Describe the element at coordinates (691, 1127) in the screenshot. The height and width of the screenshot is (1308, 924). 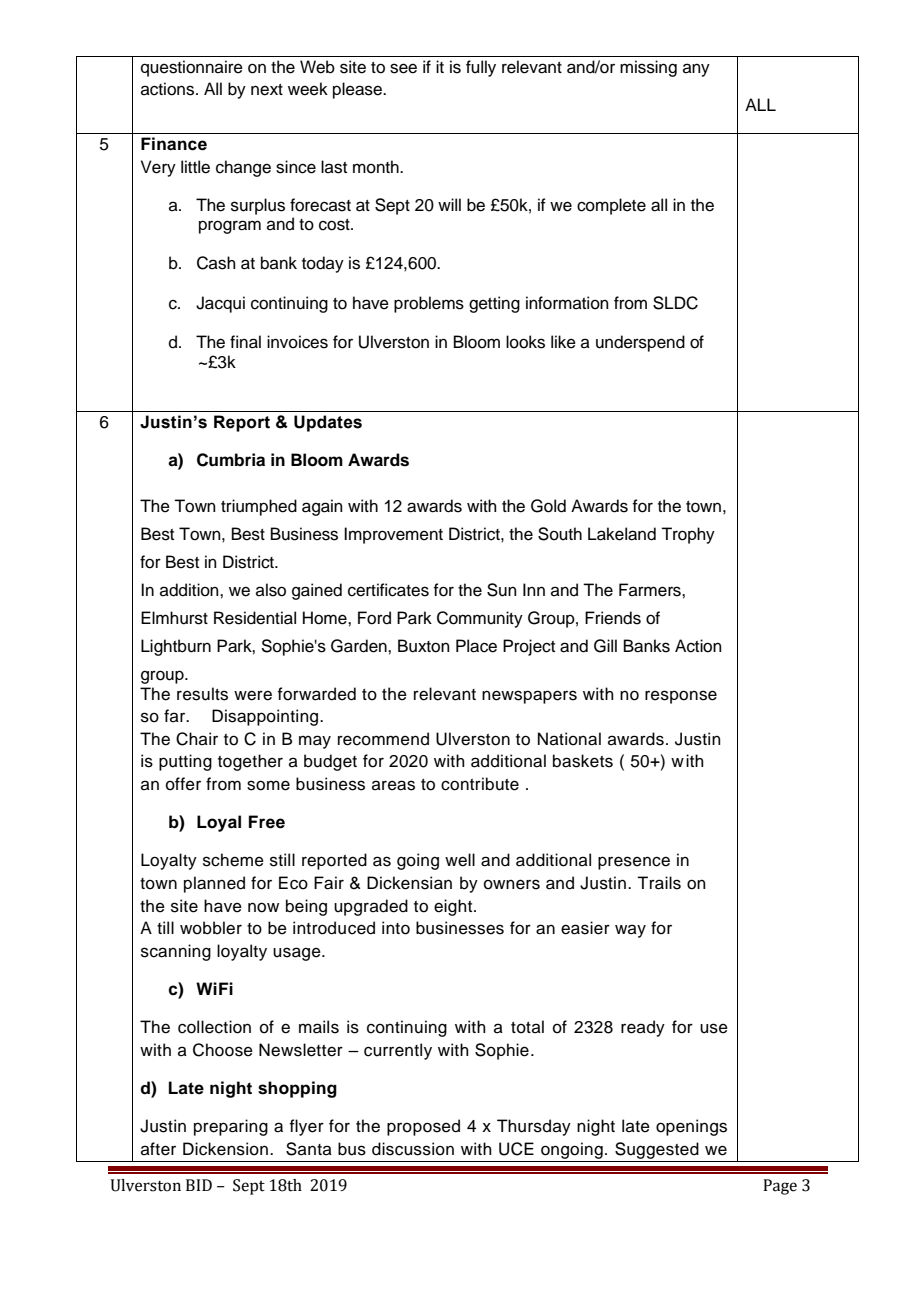
I see `openings` at that location.
